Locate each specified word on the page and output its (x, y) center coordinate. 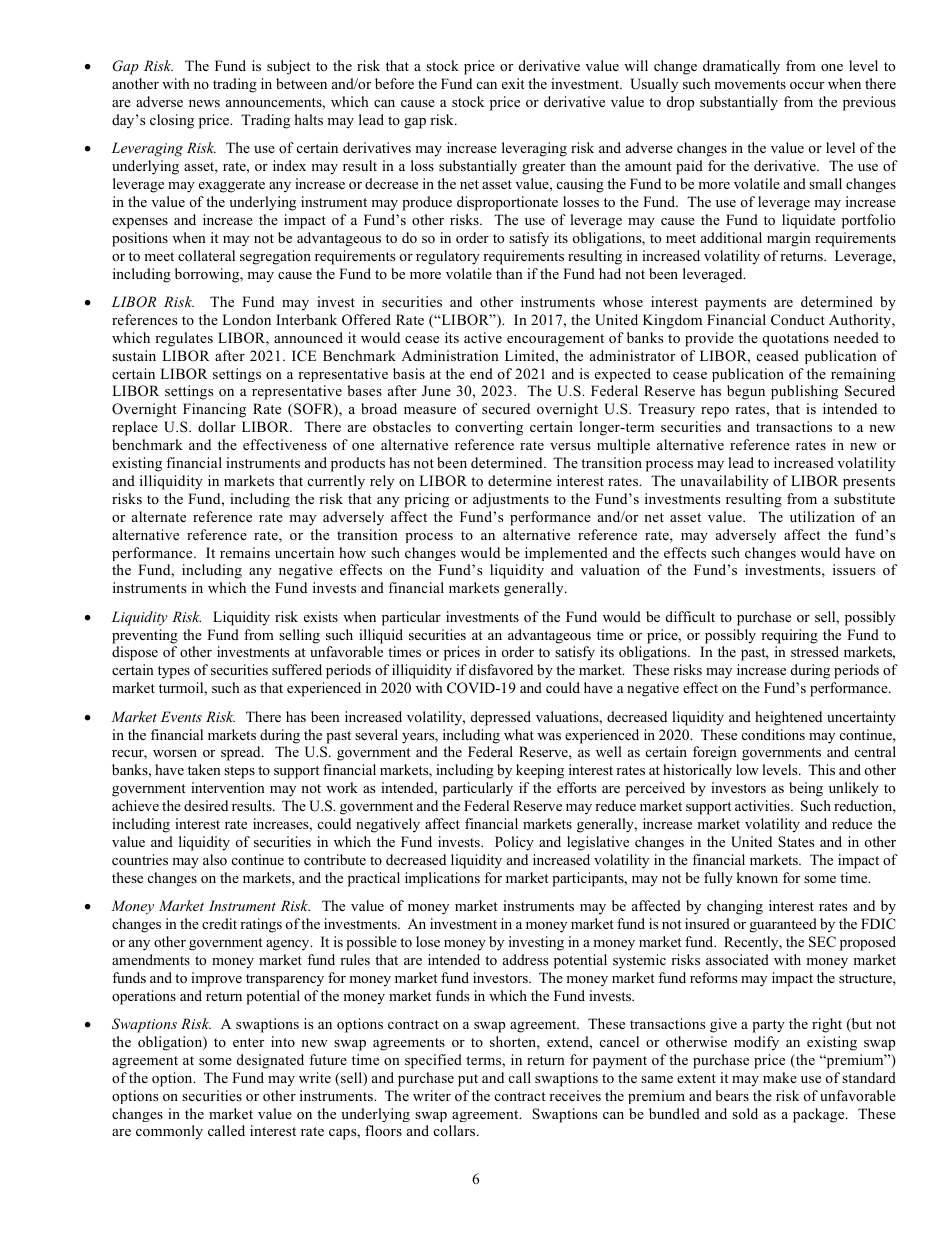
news (204, 103)
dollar (217, 426)
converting (489, 428)
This (821, 769)
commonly (169, 1132)
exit (513, 83)
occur (807, 85)
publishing (804, 392)
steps (239, 772)
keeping (540, 771)
